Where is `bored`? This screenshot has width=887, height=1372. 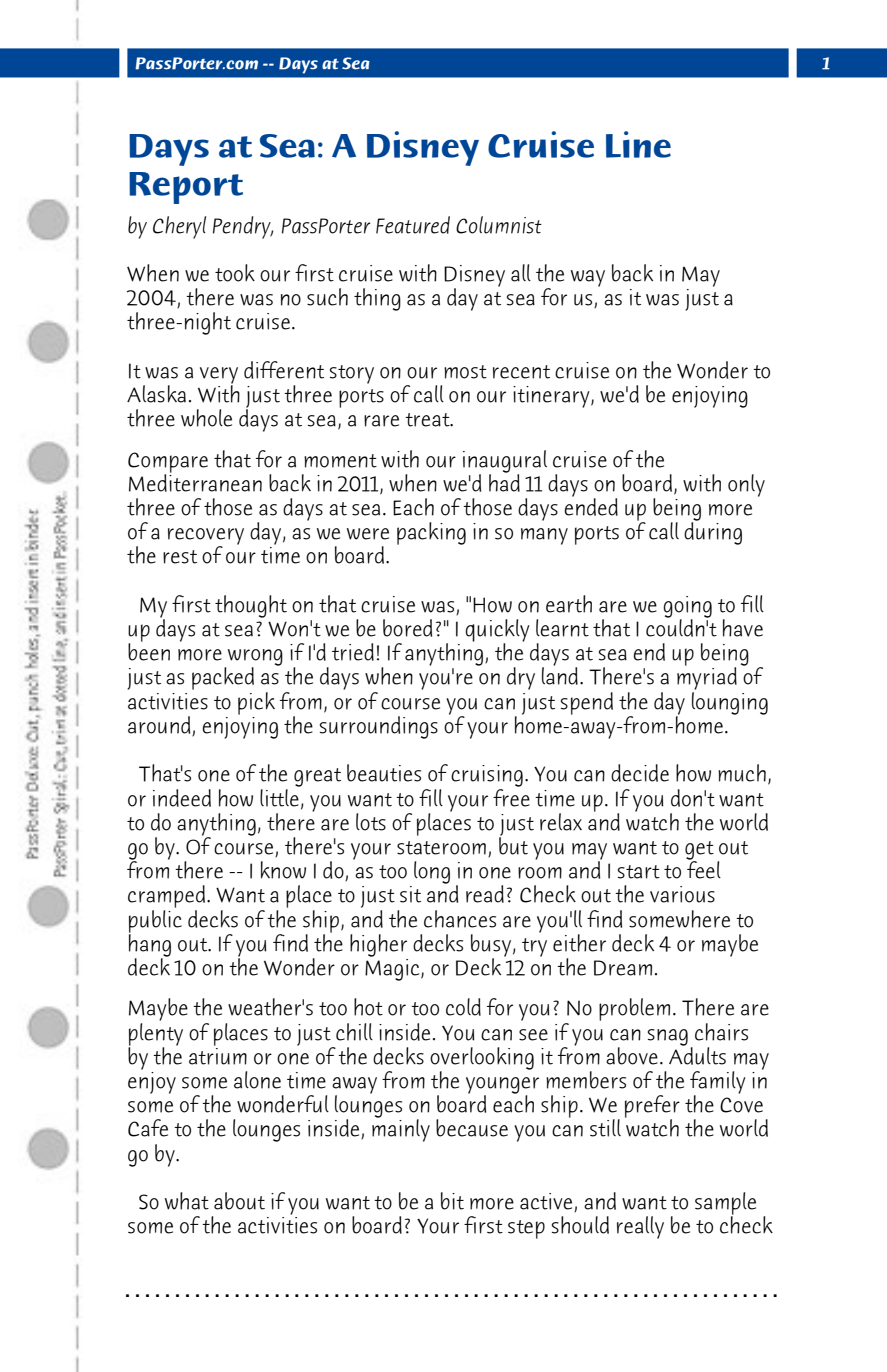 bored is located at coordinates (407, 628).
